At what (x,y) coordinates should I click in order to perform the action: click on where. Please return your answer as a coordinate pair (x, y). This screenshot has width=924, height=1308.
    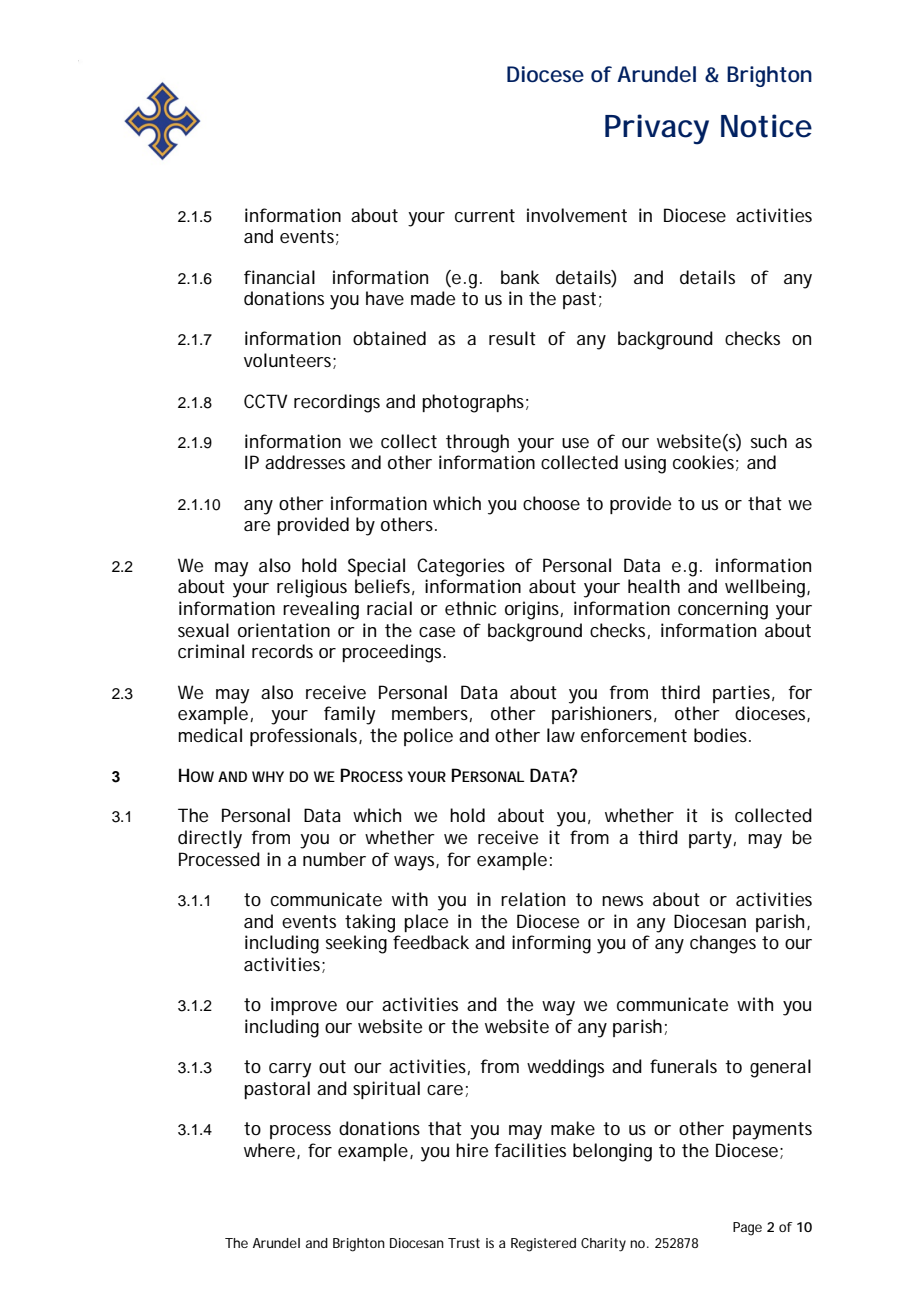
    Looking at the image, I should click on (269, 1150).
